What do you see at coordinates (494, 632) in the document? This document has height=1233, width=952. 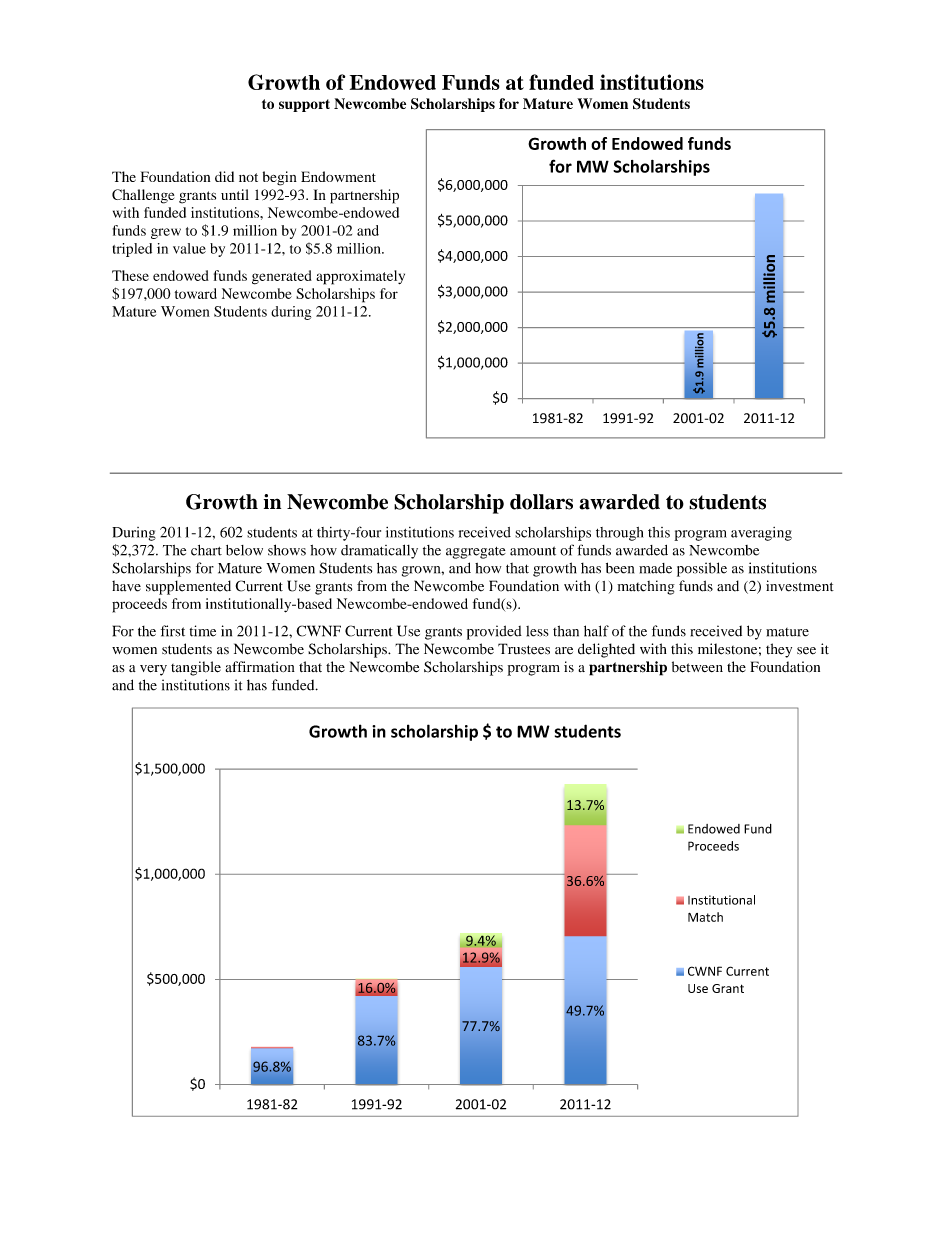 I see `provided` at bounding box center [494, 632].
